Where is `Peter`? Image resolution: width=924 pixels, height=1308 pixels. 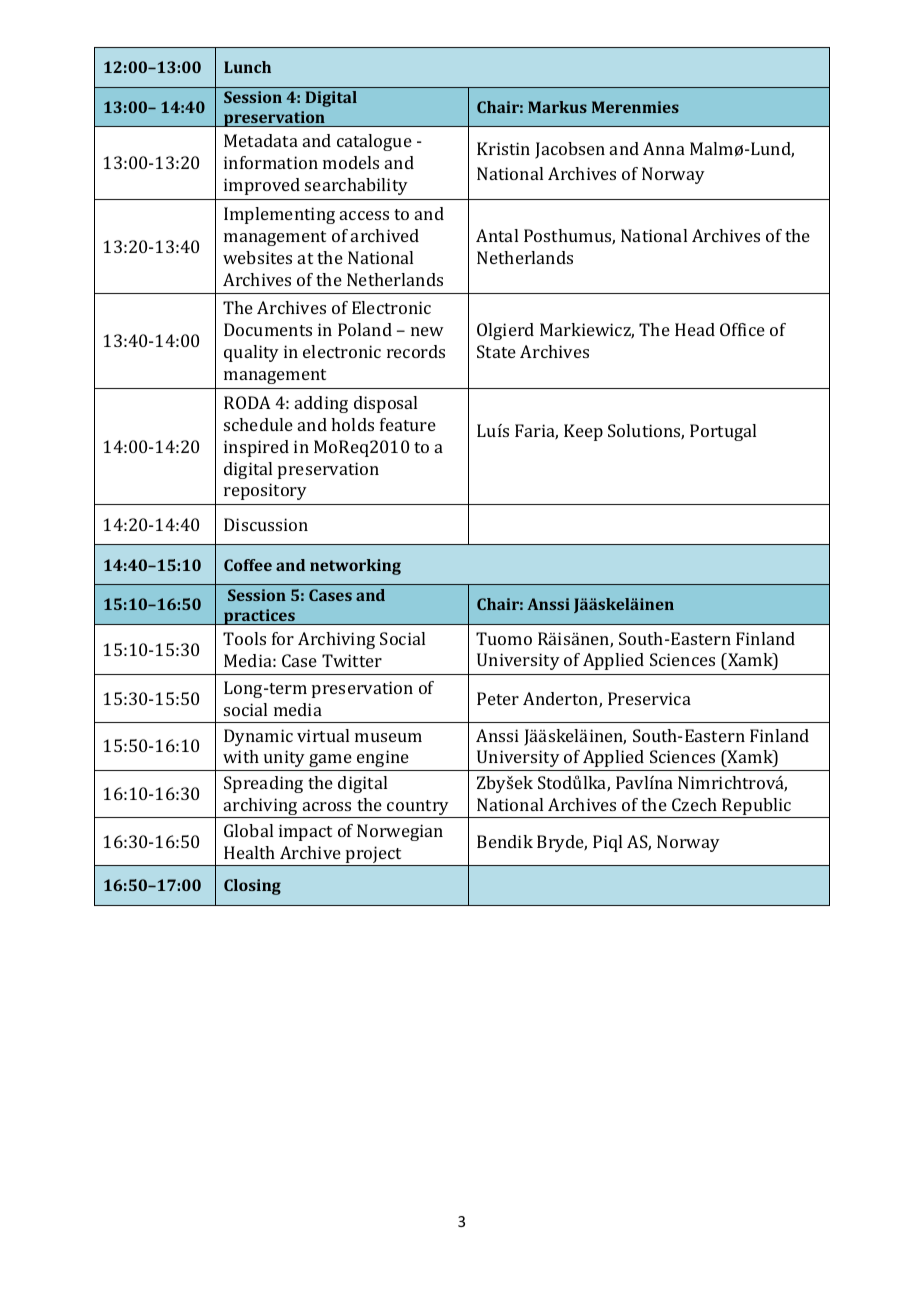
Peter is located at coordinates (498, 698).
